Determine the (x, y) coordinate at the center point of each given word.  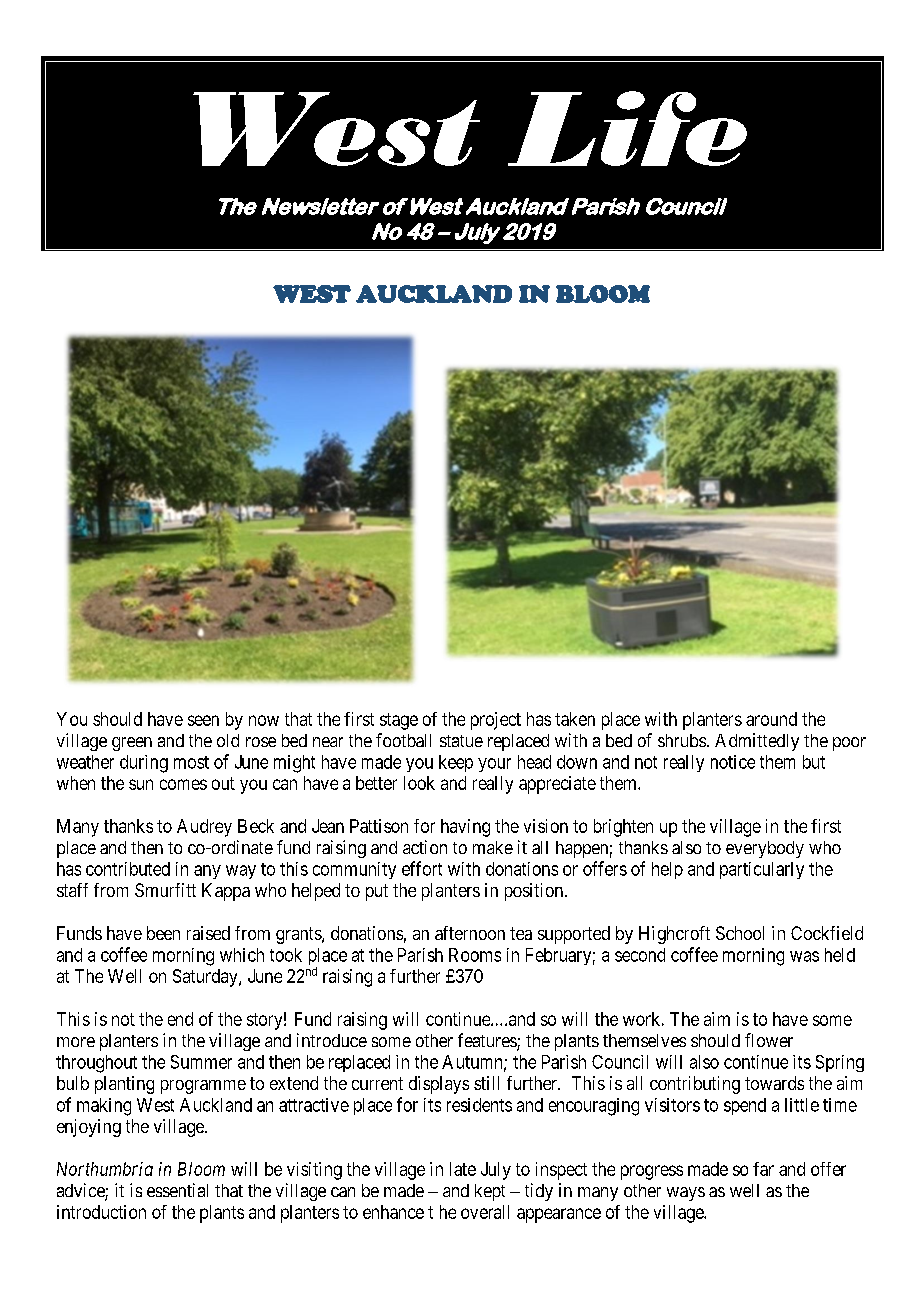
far (763, 1169)
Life (627, 128)
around (771, 719)
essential (177, 1190)
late (463, 1169)
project (496, 721)
